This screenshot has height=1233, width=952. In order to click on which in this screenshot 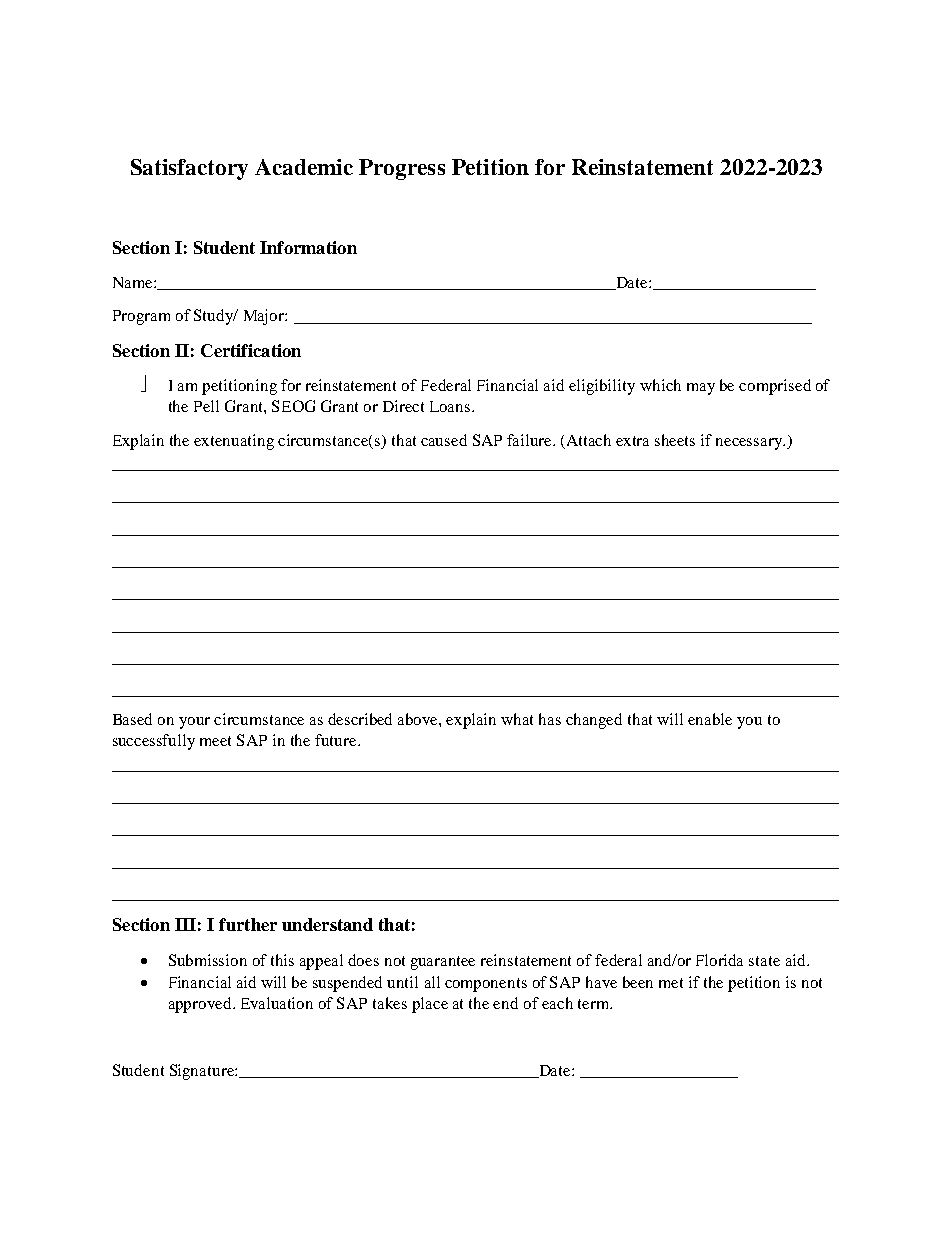, I will do `click(660, 385)`.
